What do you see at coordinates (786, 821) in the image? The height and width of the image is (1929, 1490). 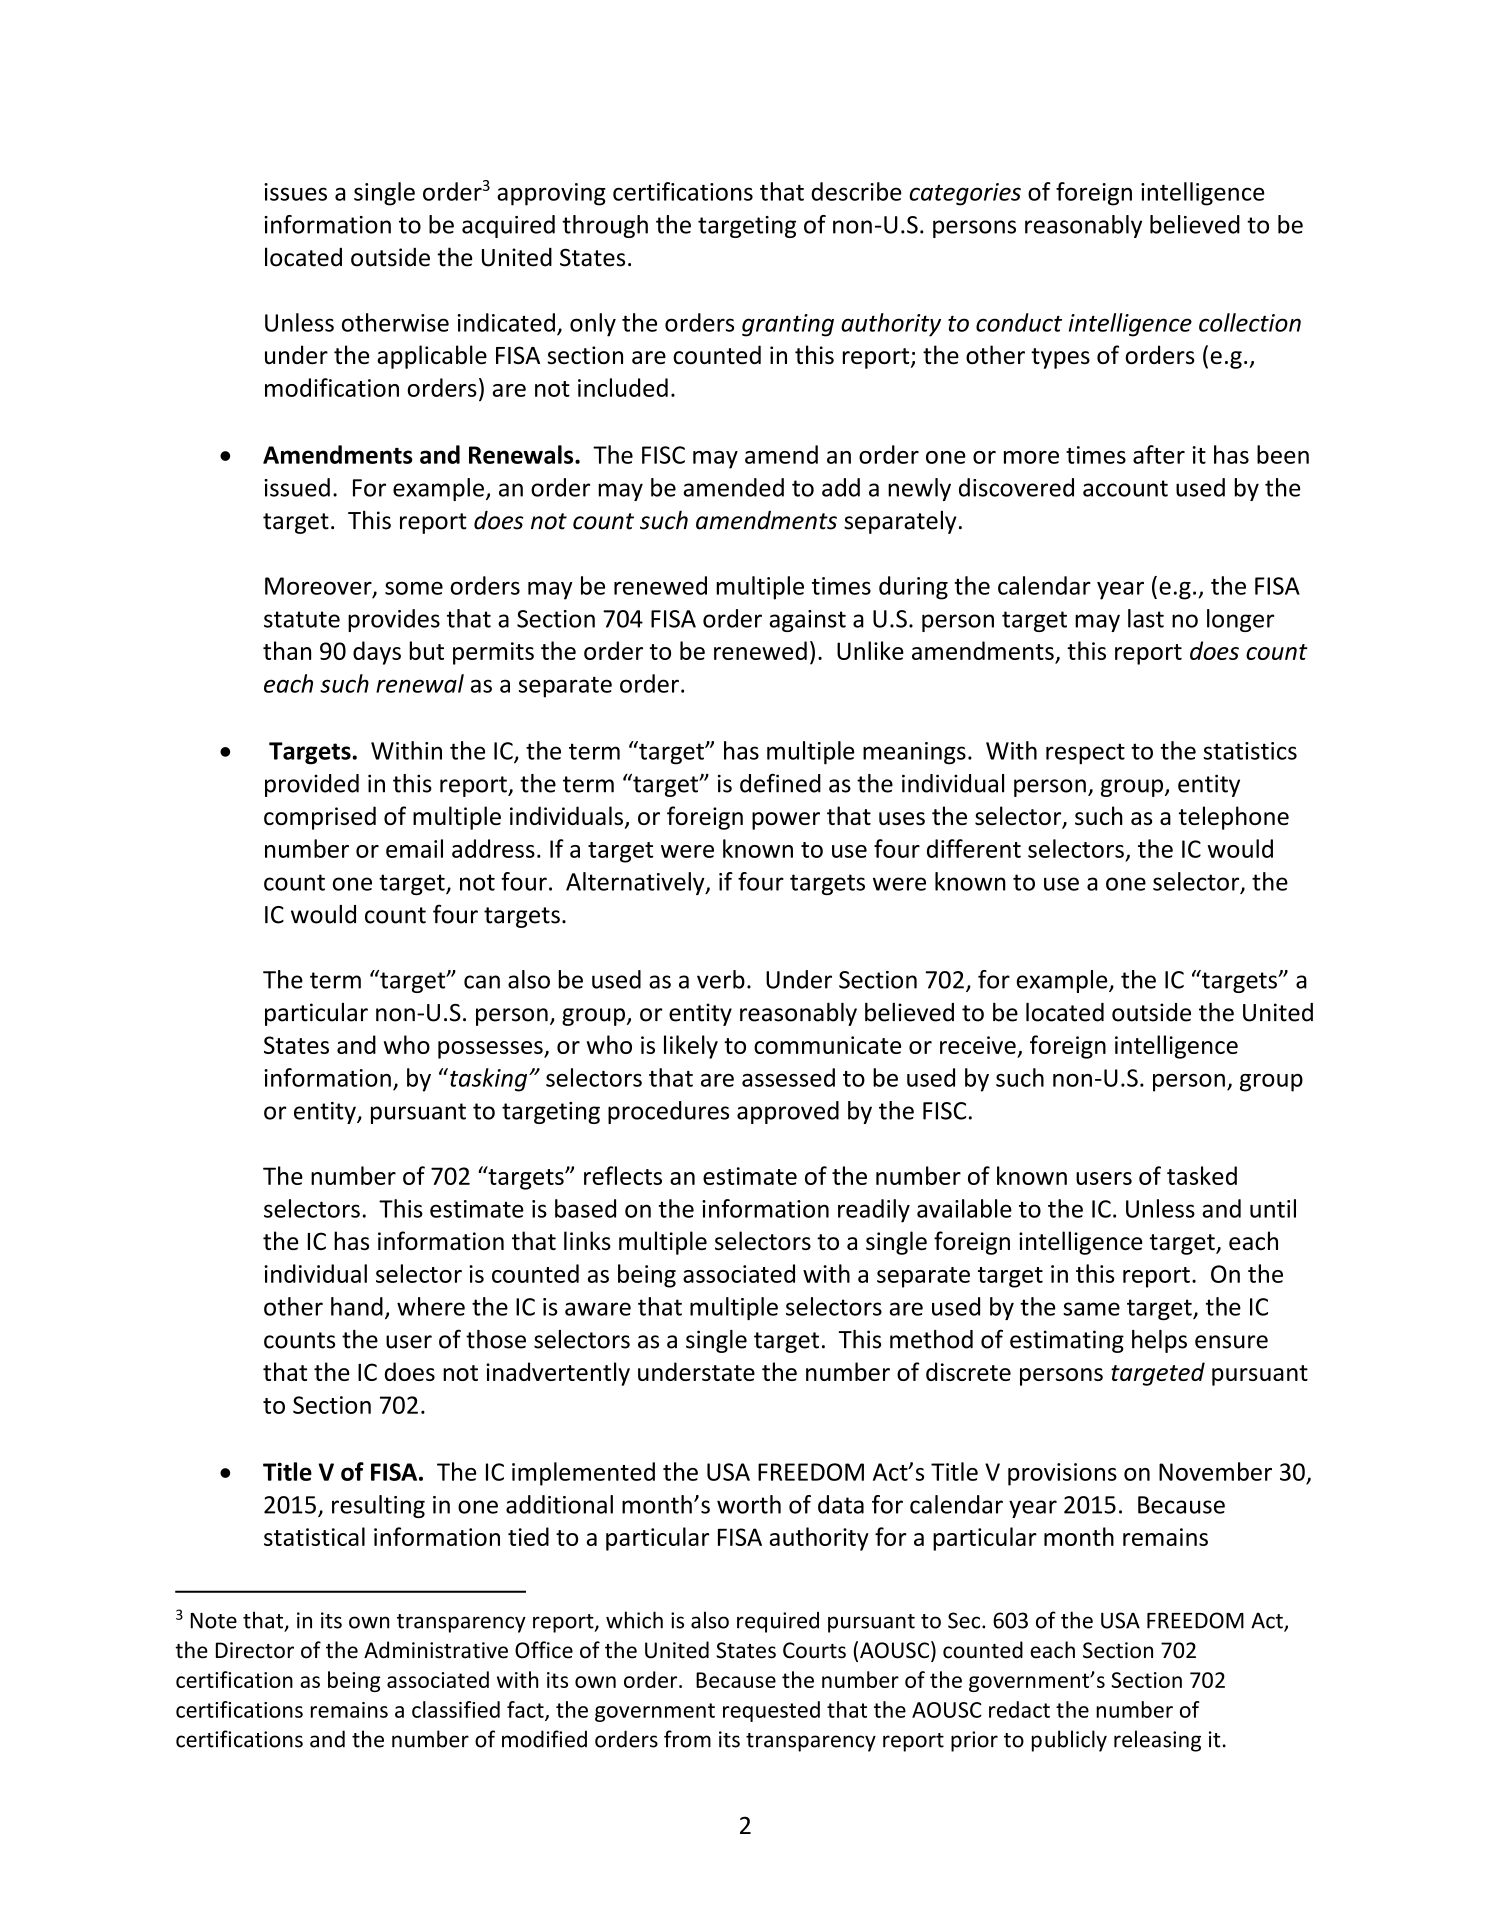 I see `power` at bounding box center [786, 821].
